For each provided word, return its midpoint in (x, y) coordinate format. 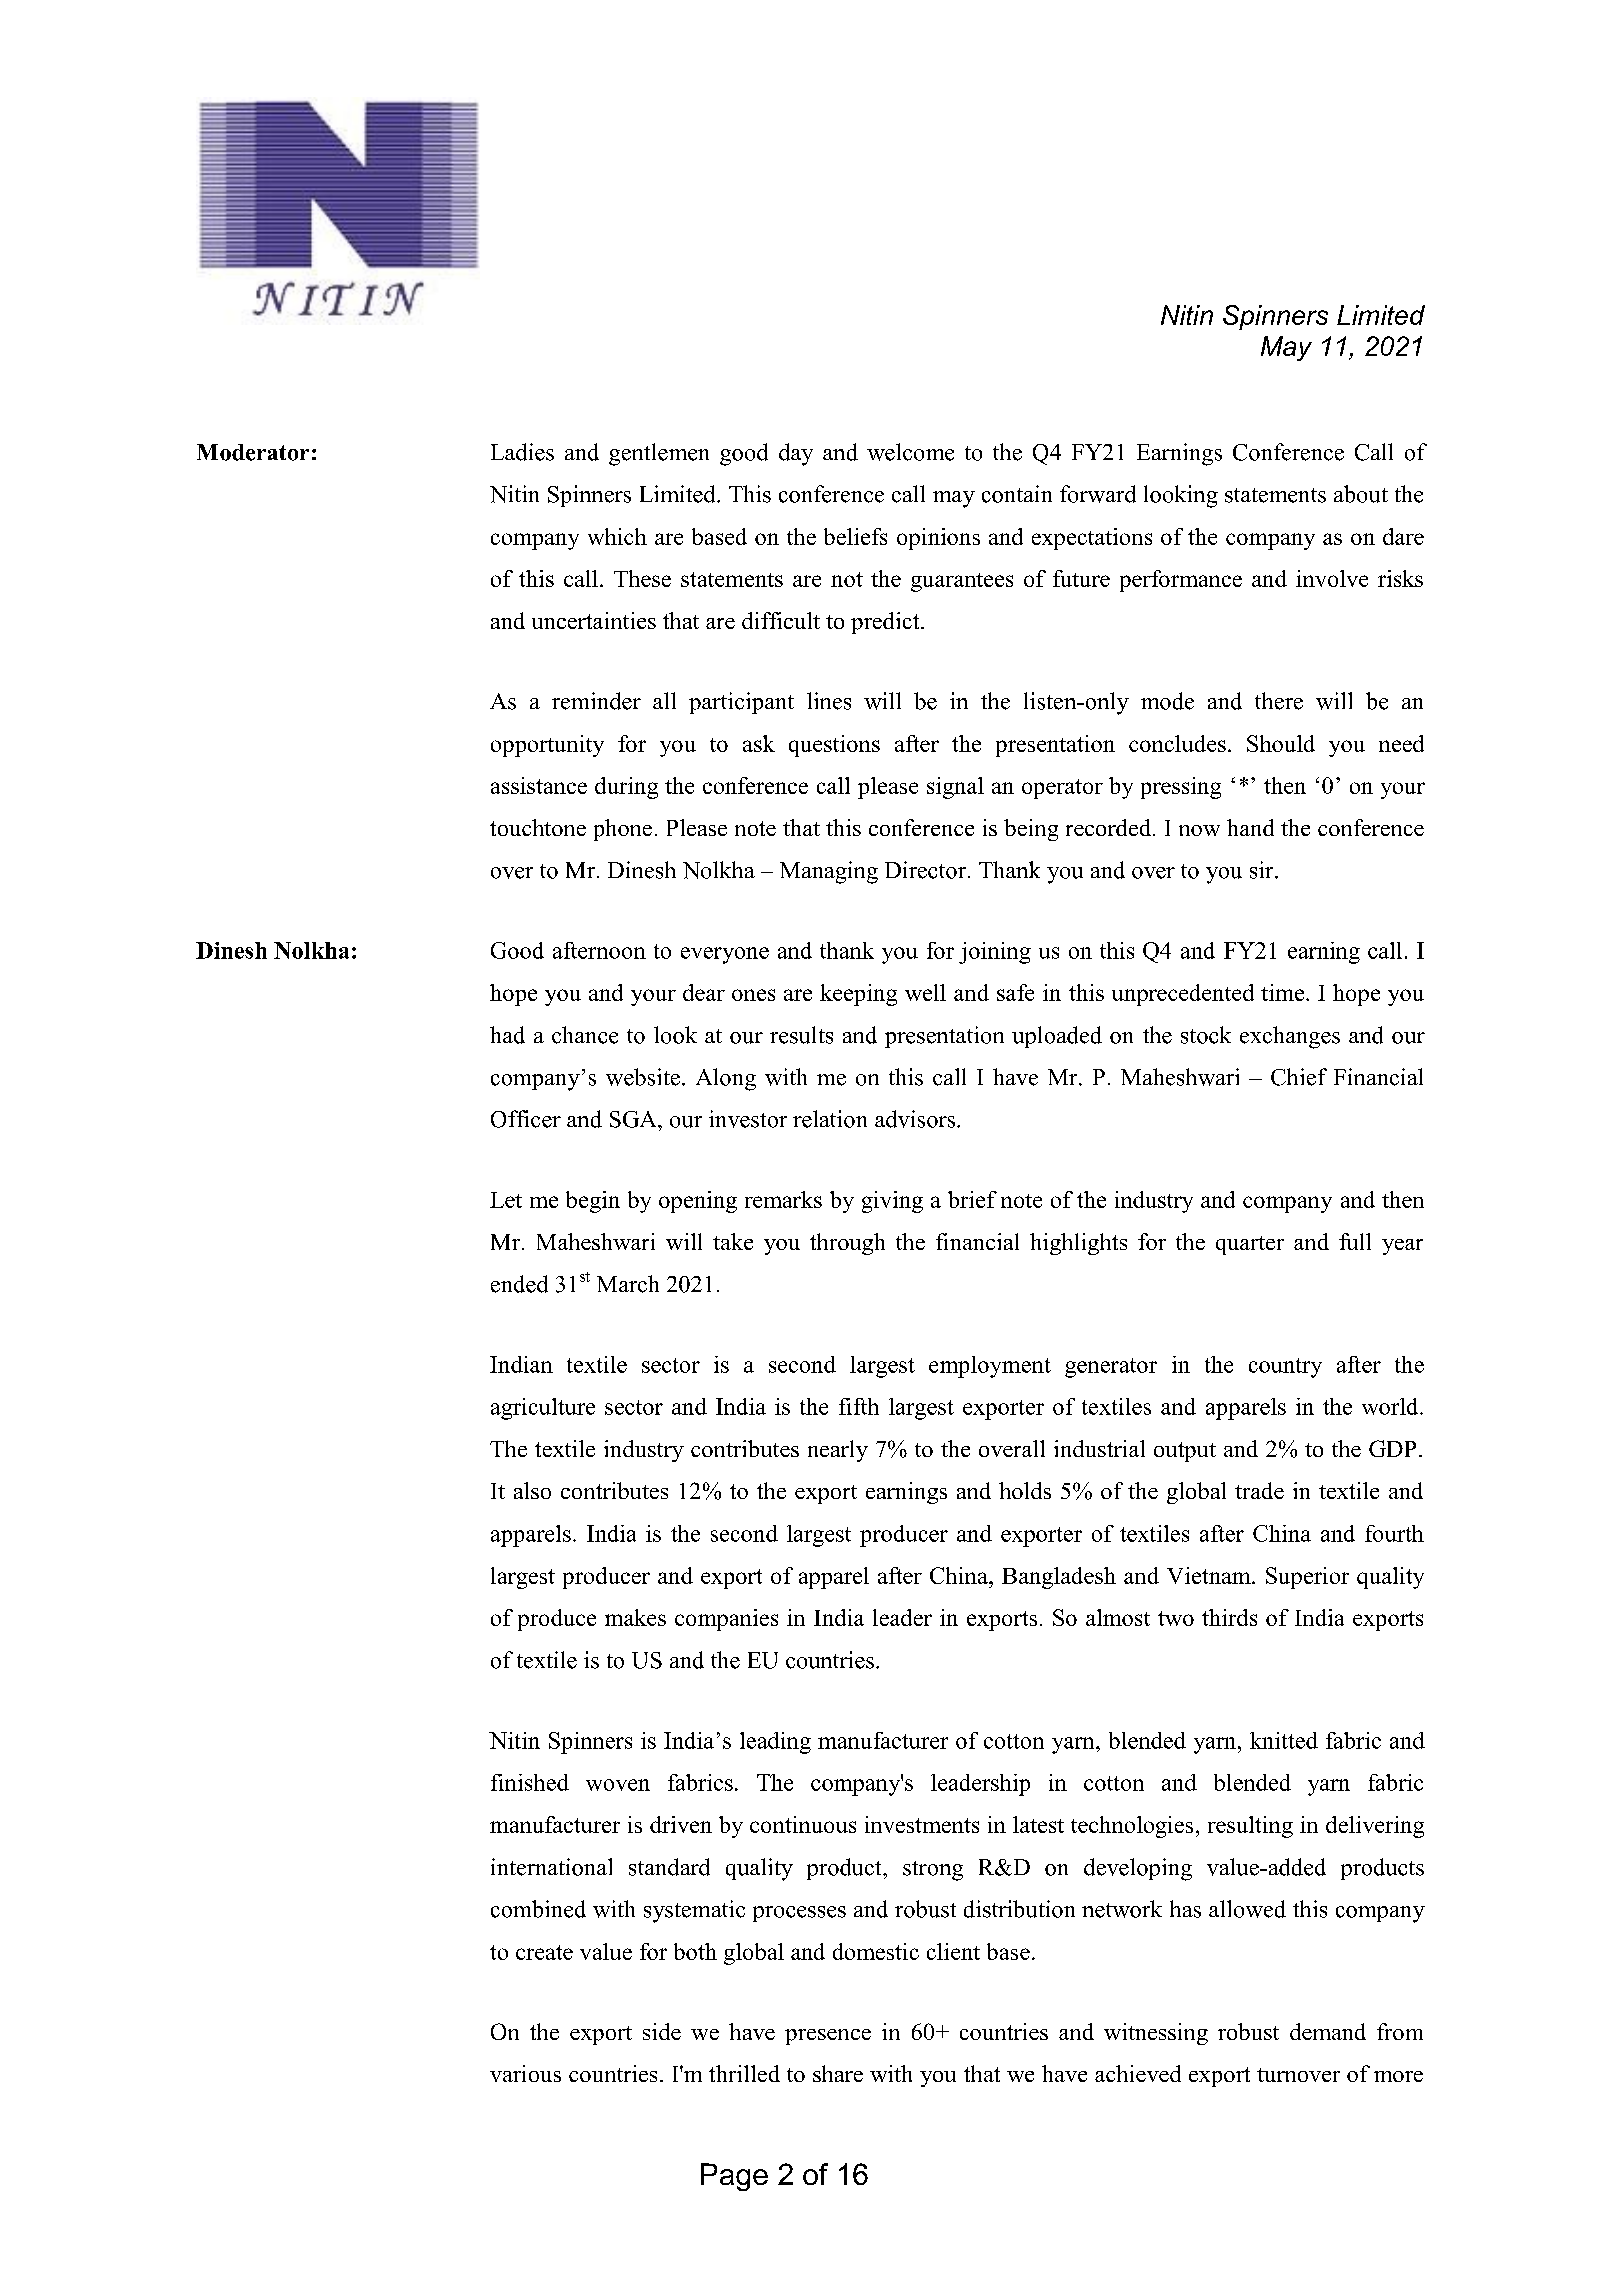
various (525, 2073)
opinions (938, 539)
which (617, 536)
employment (990, 1367)
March (628, 1284)
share (838, 2073)
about (1361, 494)
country (1285, 1368)
